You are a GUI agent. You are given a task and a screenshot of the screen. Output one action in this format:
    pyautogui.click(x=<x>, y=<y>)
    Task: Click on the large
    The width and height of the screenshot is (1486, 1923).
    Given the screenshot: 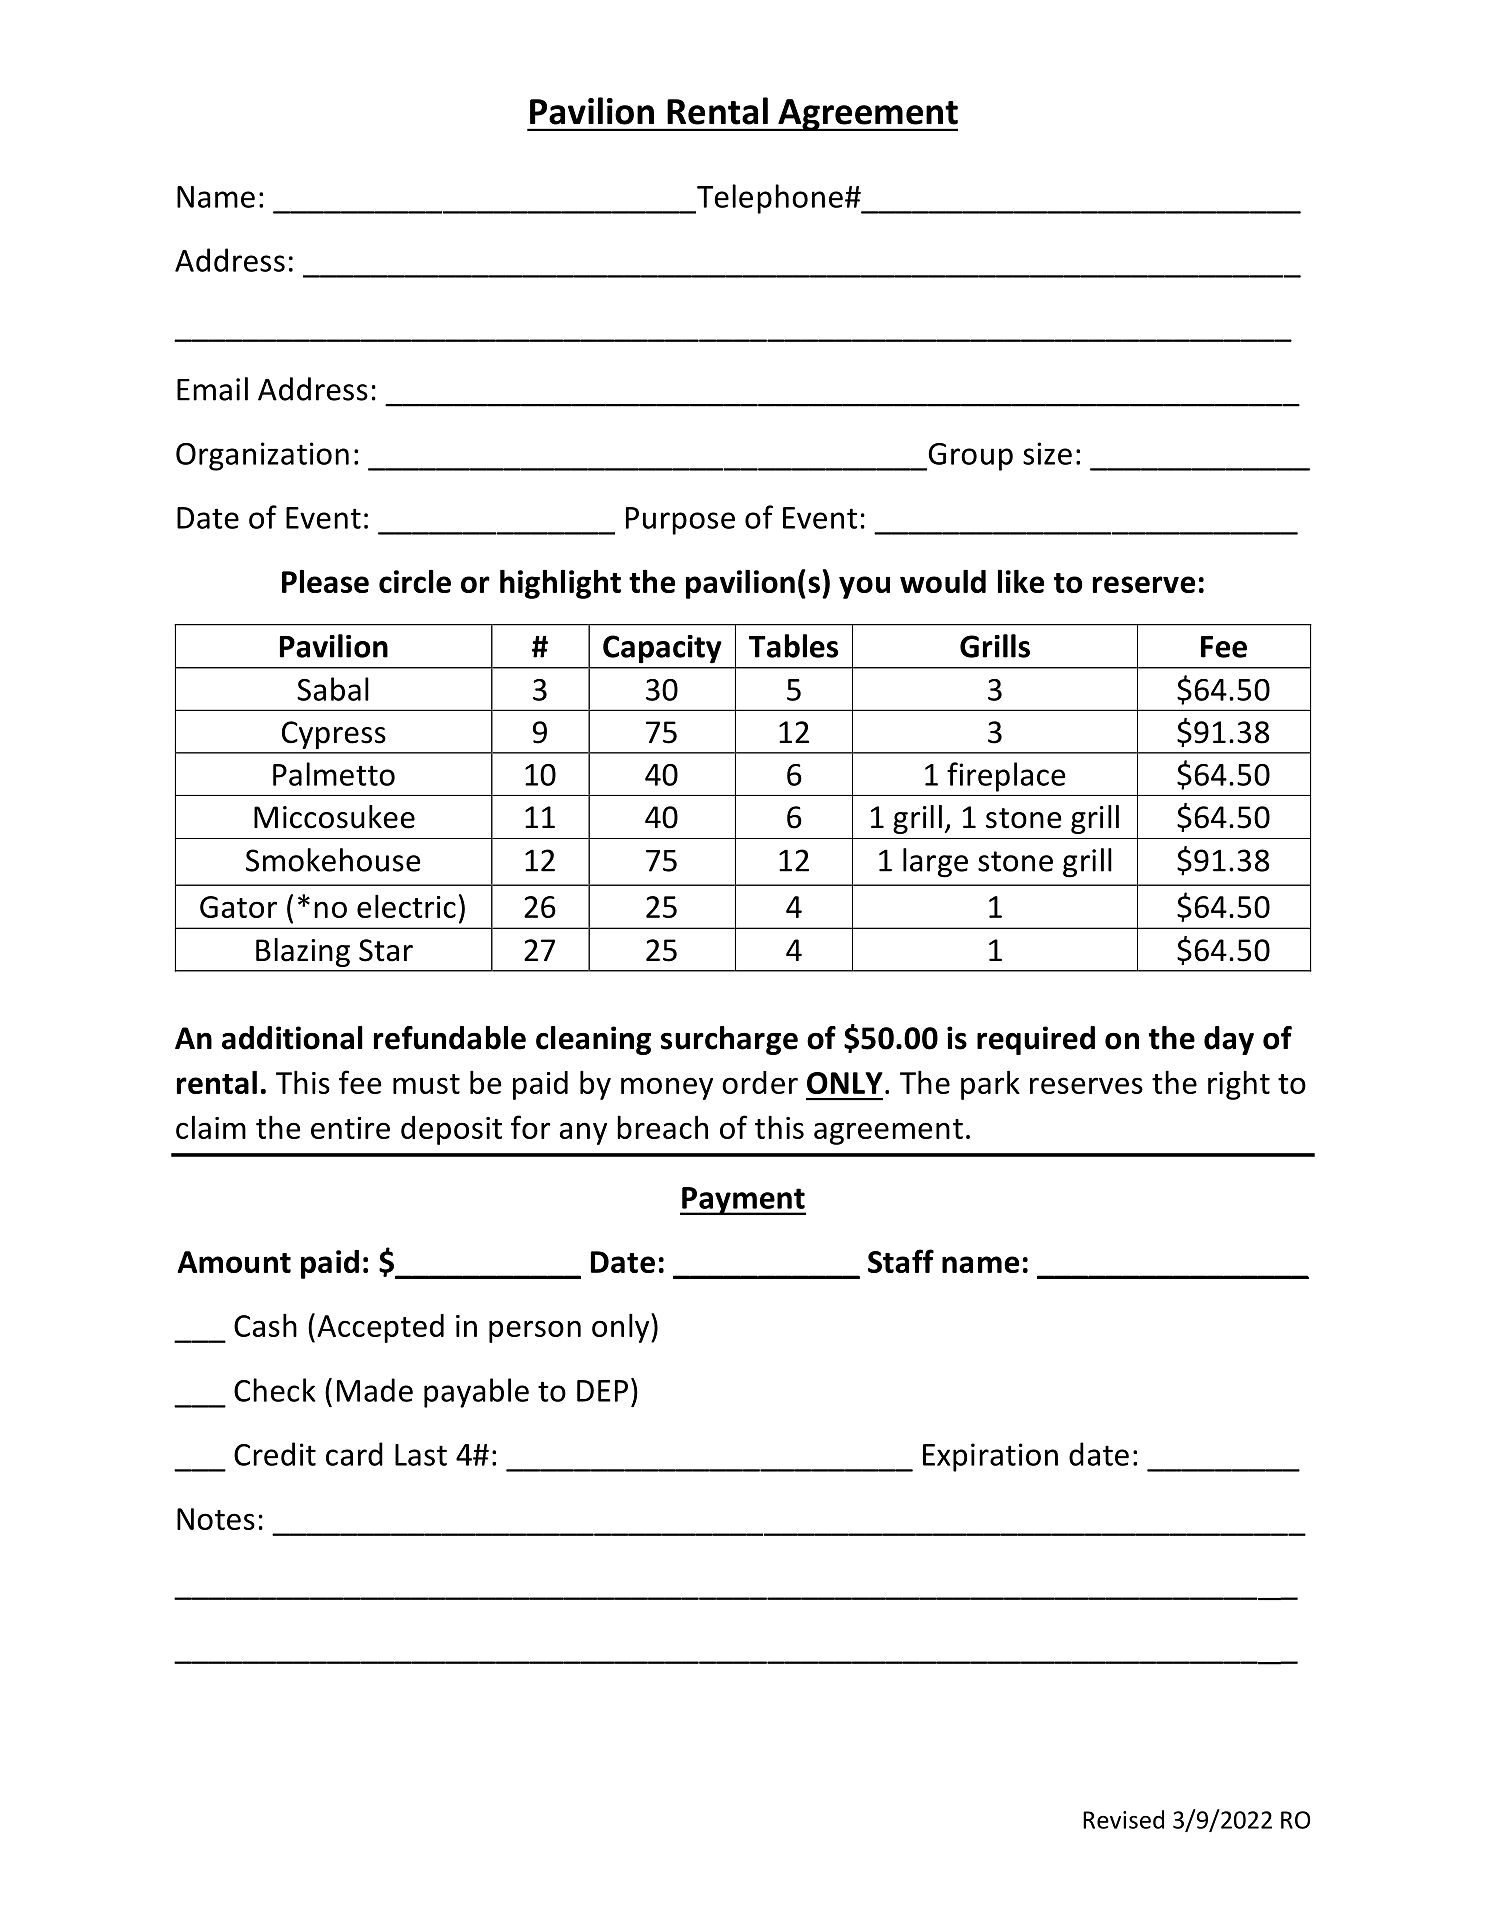 What is the action you would take?
    pyautogui.click(x=935, y=863)
